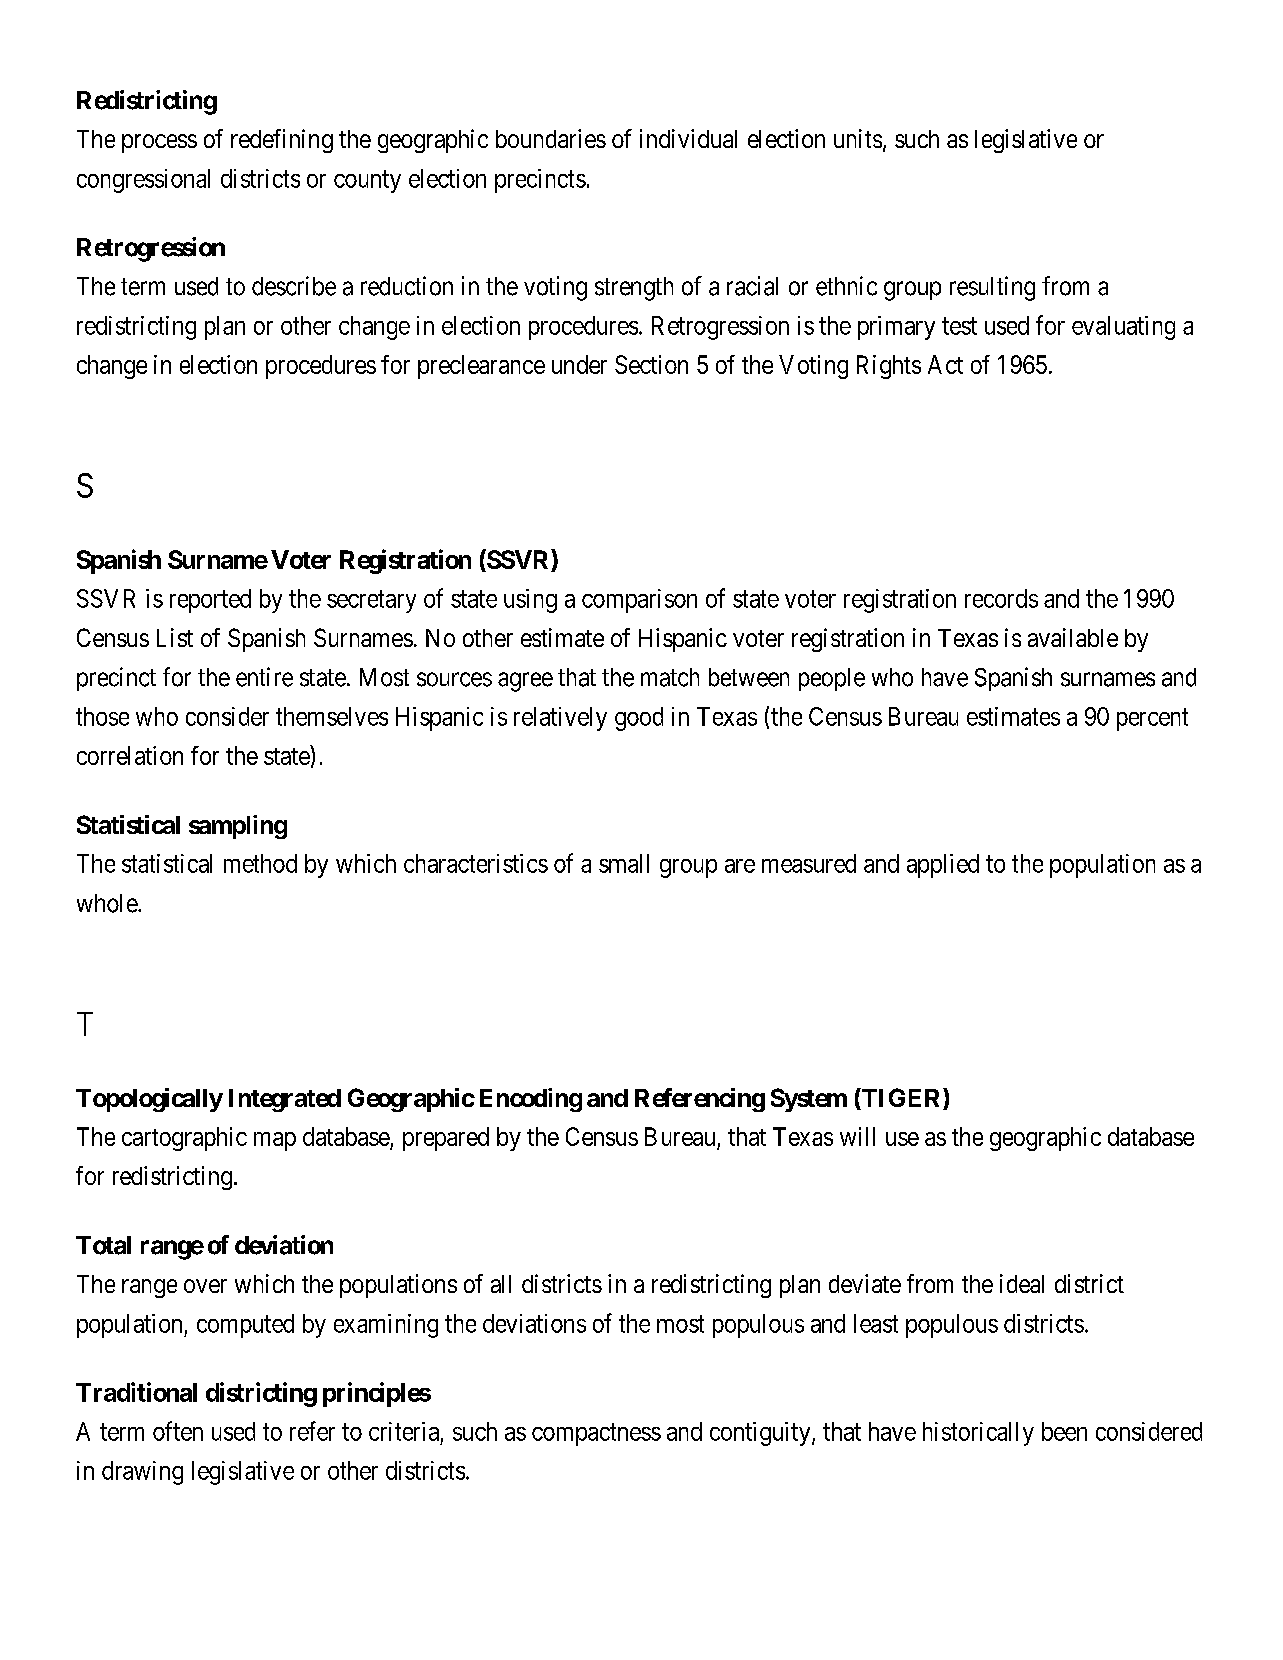 The width and height of the screenshot is (1283, 1660). What do you see at coordinates (688, 138) in the screenshot?
I see `individual` at bounding box center [688, 138].
